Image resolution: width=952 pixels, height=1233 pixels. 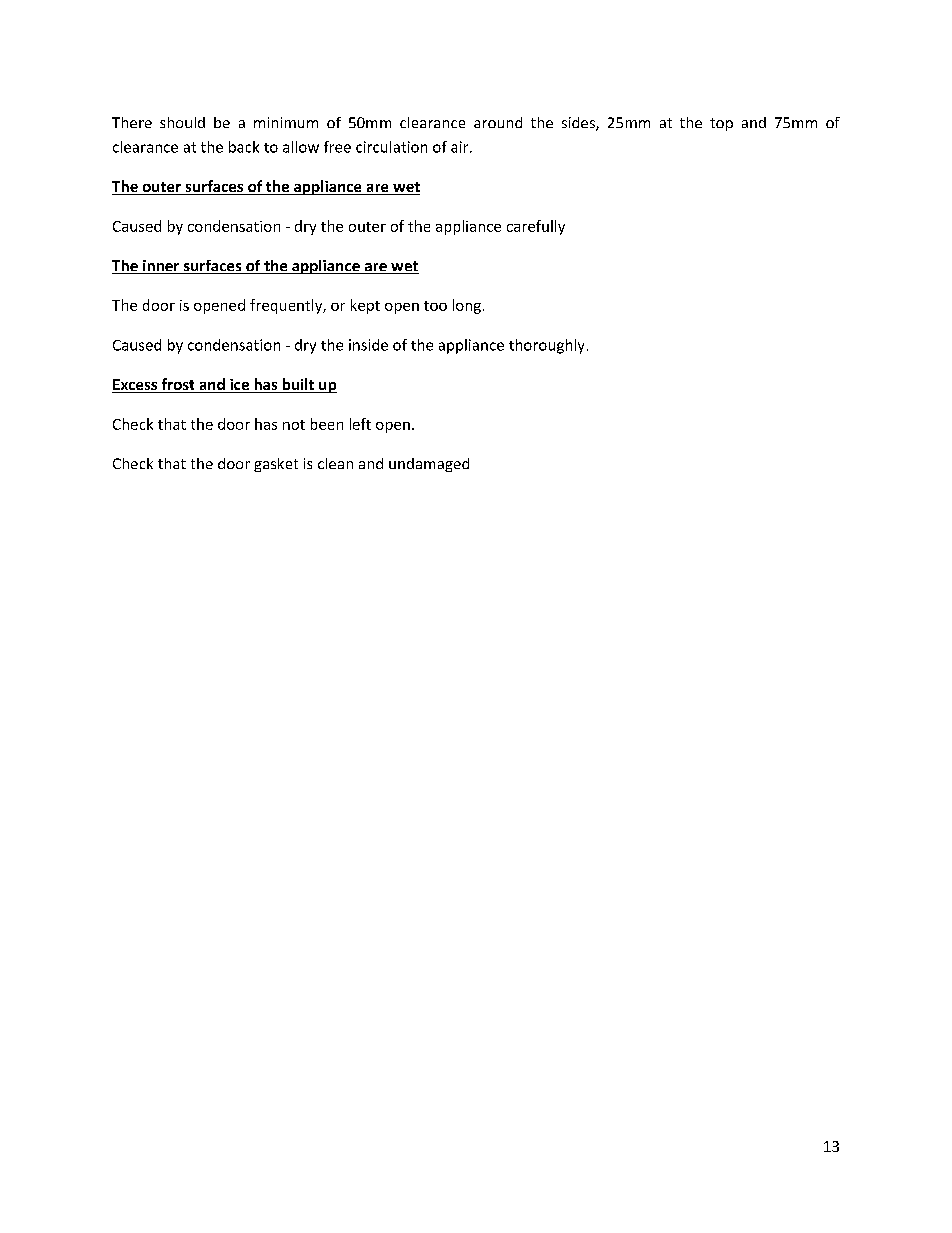 I want to click on carefully, so click(x=536, y=227).
